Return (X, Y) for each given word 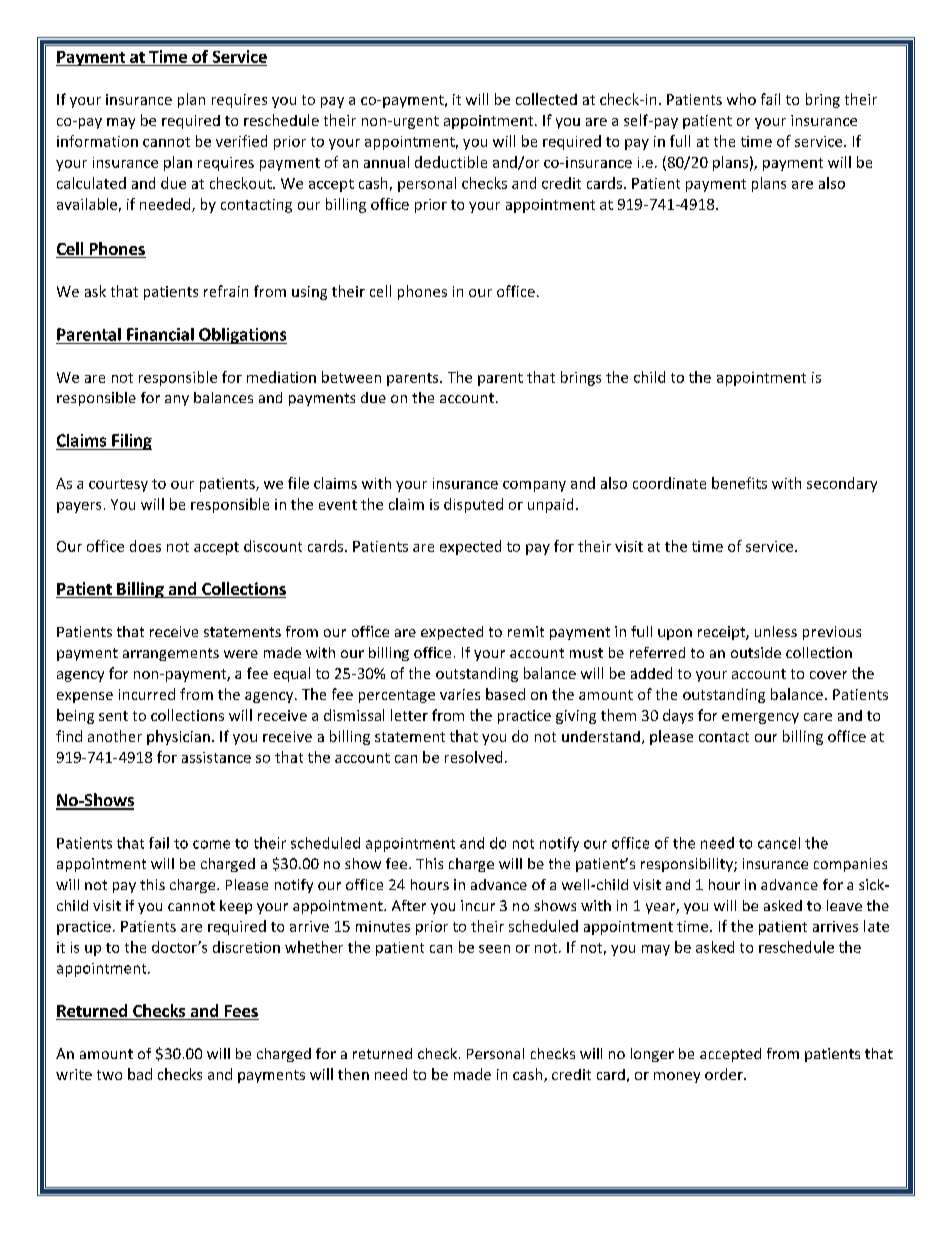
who (741, 99)
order (725, 1074)
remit (526, 631)
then (353, 1074)
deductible (451, 162)
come (211, 844)
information (97, 141)
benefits (739, 483)
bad (140, 1074)
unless (776, 631)
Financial (160, 334)
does (145, 546)
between (351, 377)
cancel (779, 843)
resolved (473, 757)
